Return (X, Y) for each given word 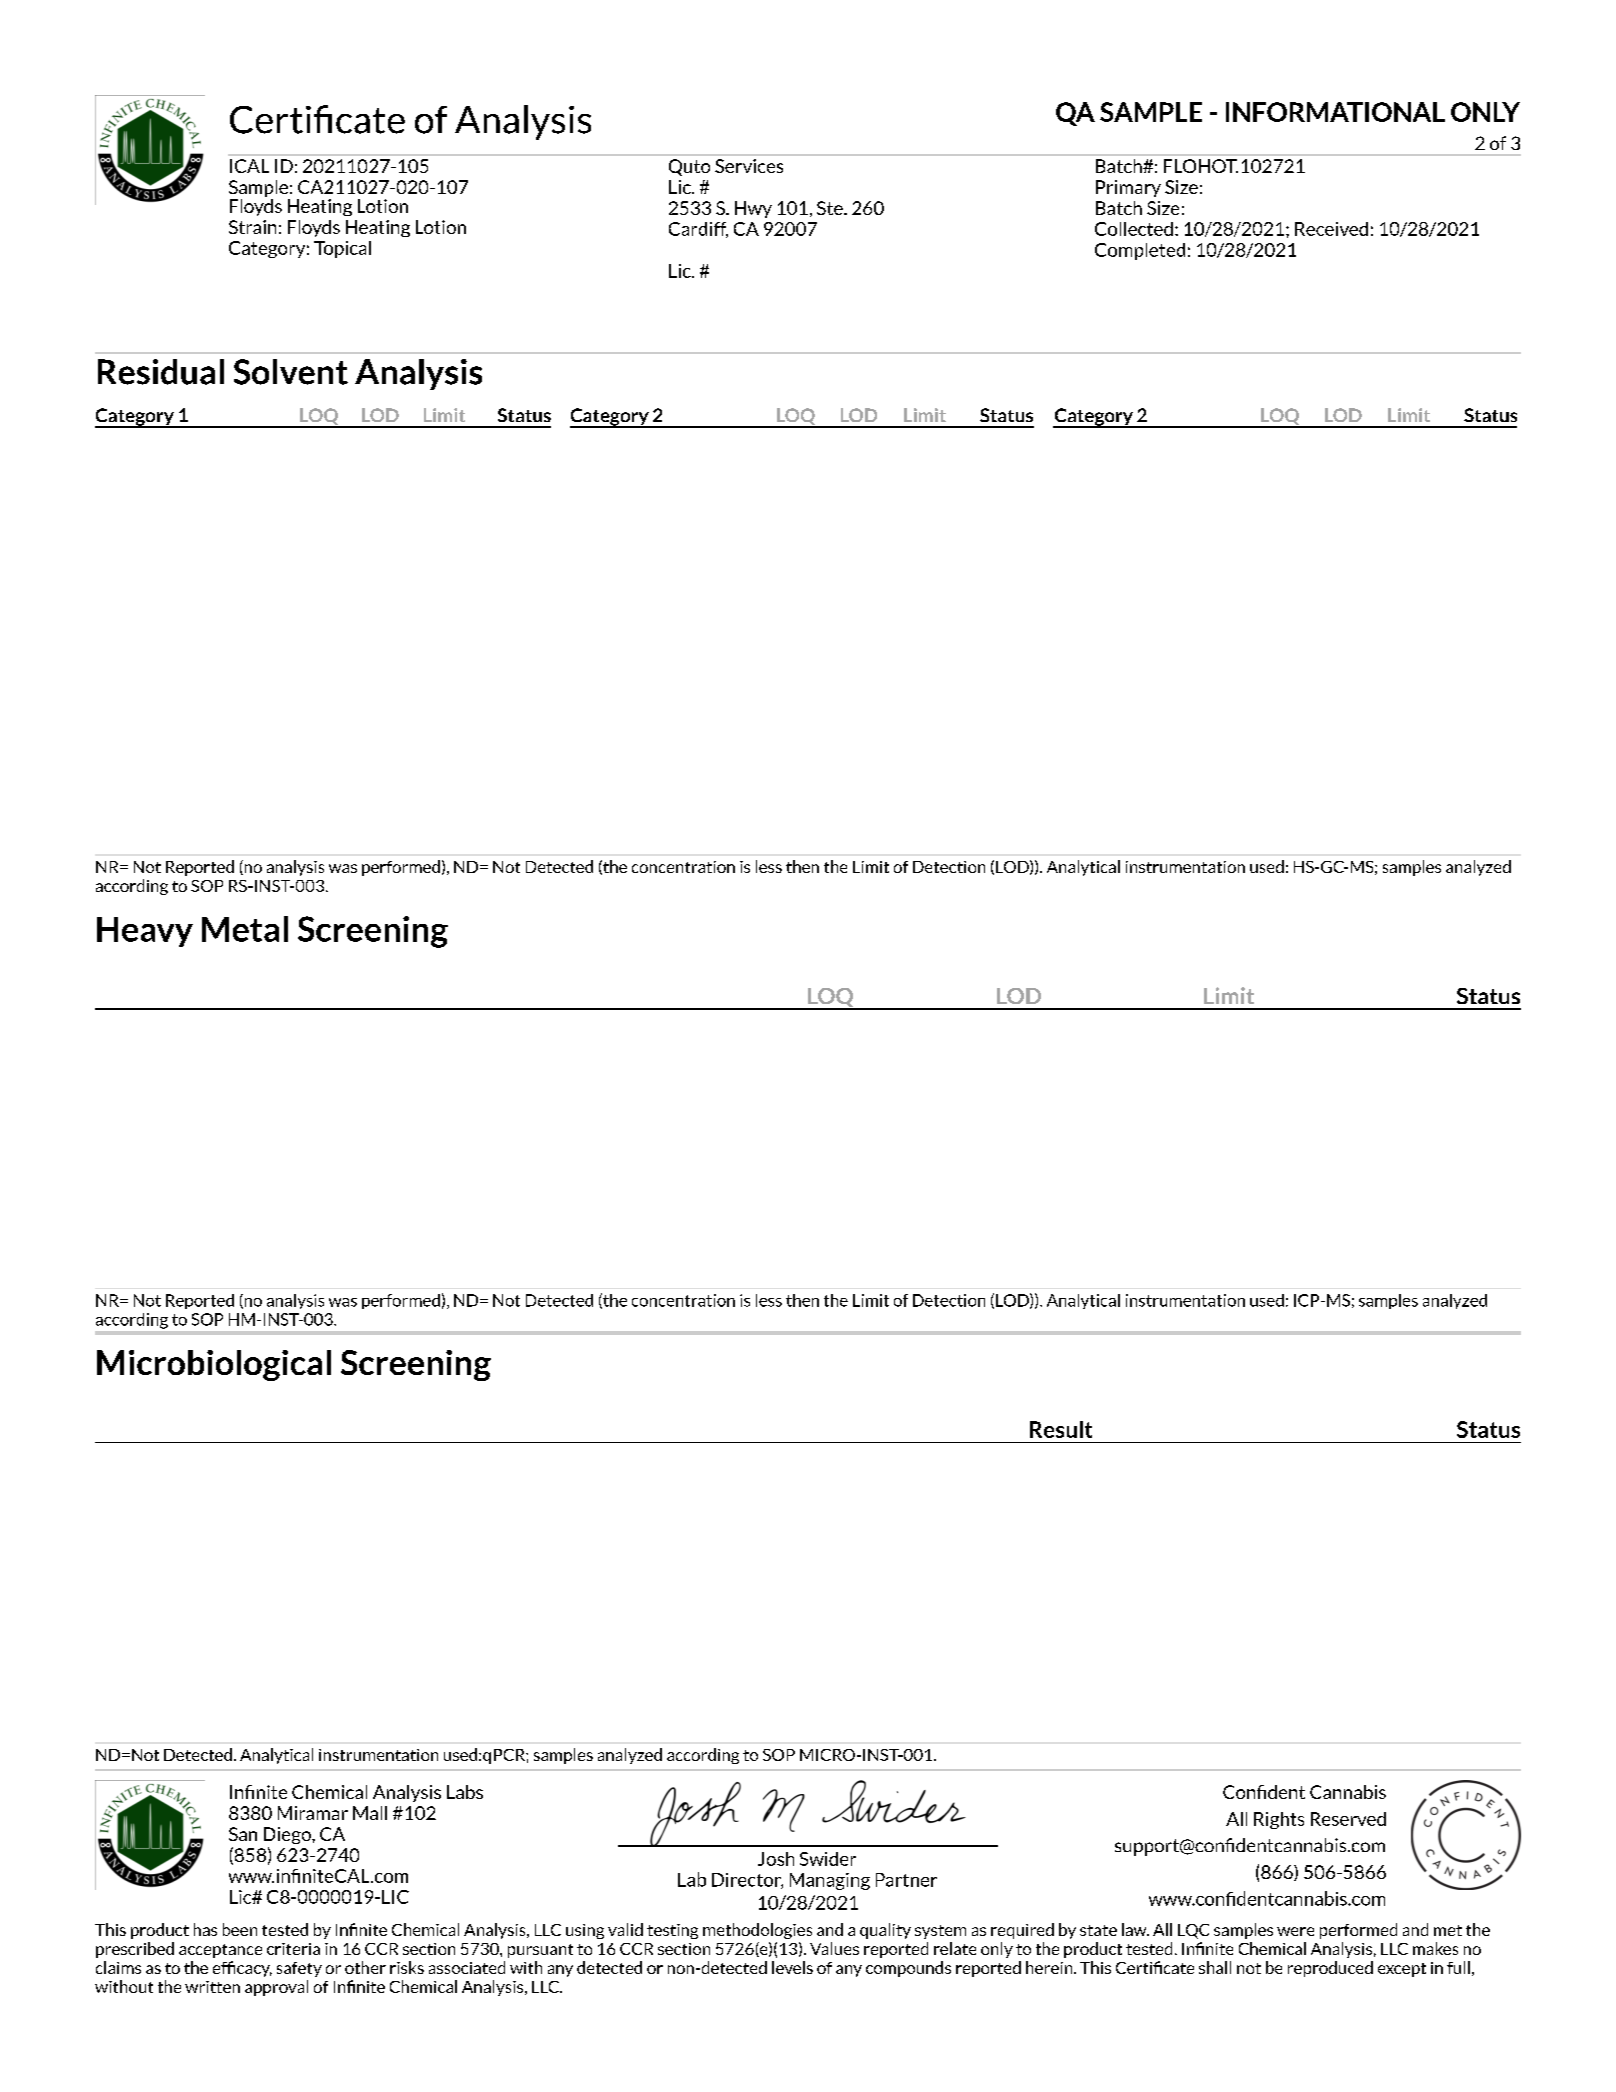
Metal (245, 929)
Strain (252, 227)
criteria (293, 1949)
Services (749, 166)
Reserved (1348, 1819)
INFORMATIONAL (1335, 112)
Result (1061, 1429)
